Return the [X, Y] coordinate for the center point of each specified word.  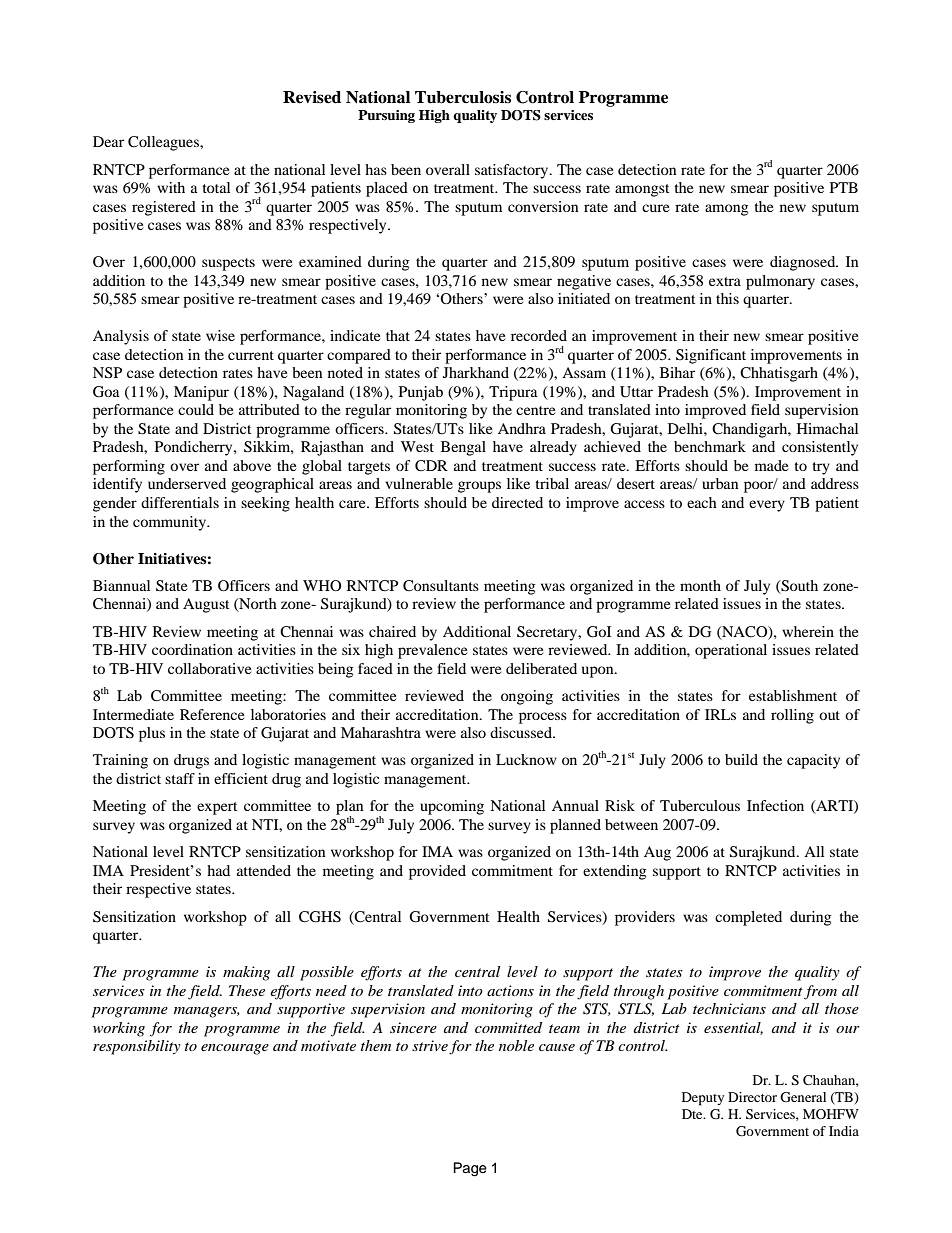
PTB [844, 187]
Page [470, 1169]
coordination [192, 649]
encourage [235, 1049]
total [216, 187]
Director [752, 1097]
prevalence [432, 651]
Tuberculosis [463, 97]
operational [731, 651]
